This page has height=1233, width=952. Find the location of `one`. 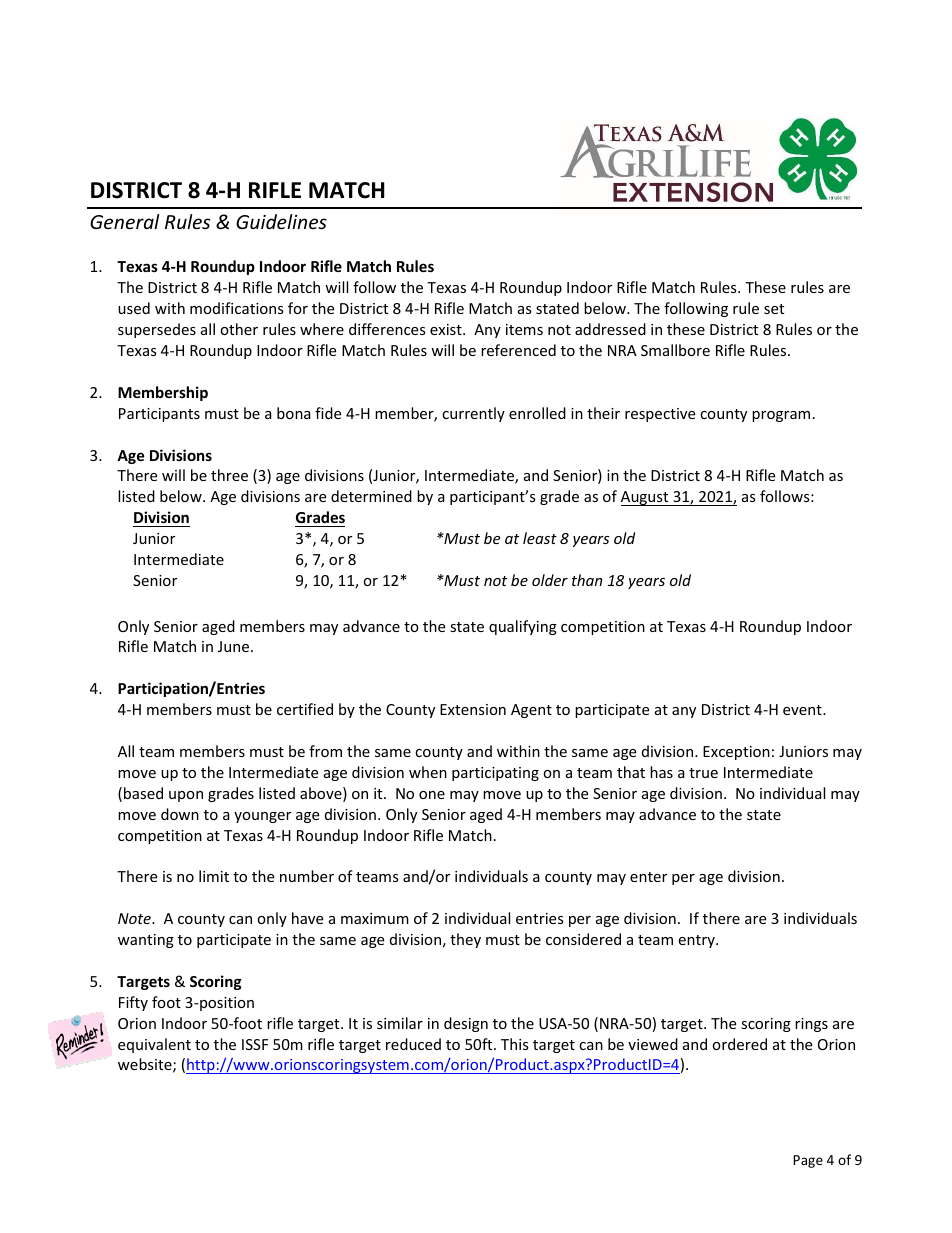

one is located at coordinates (432, 795).
